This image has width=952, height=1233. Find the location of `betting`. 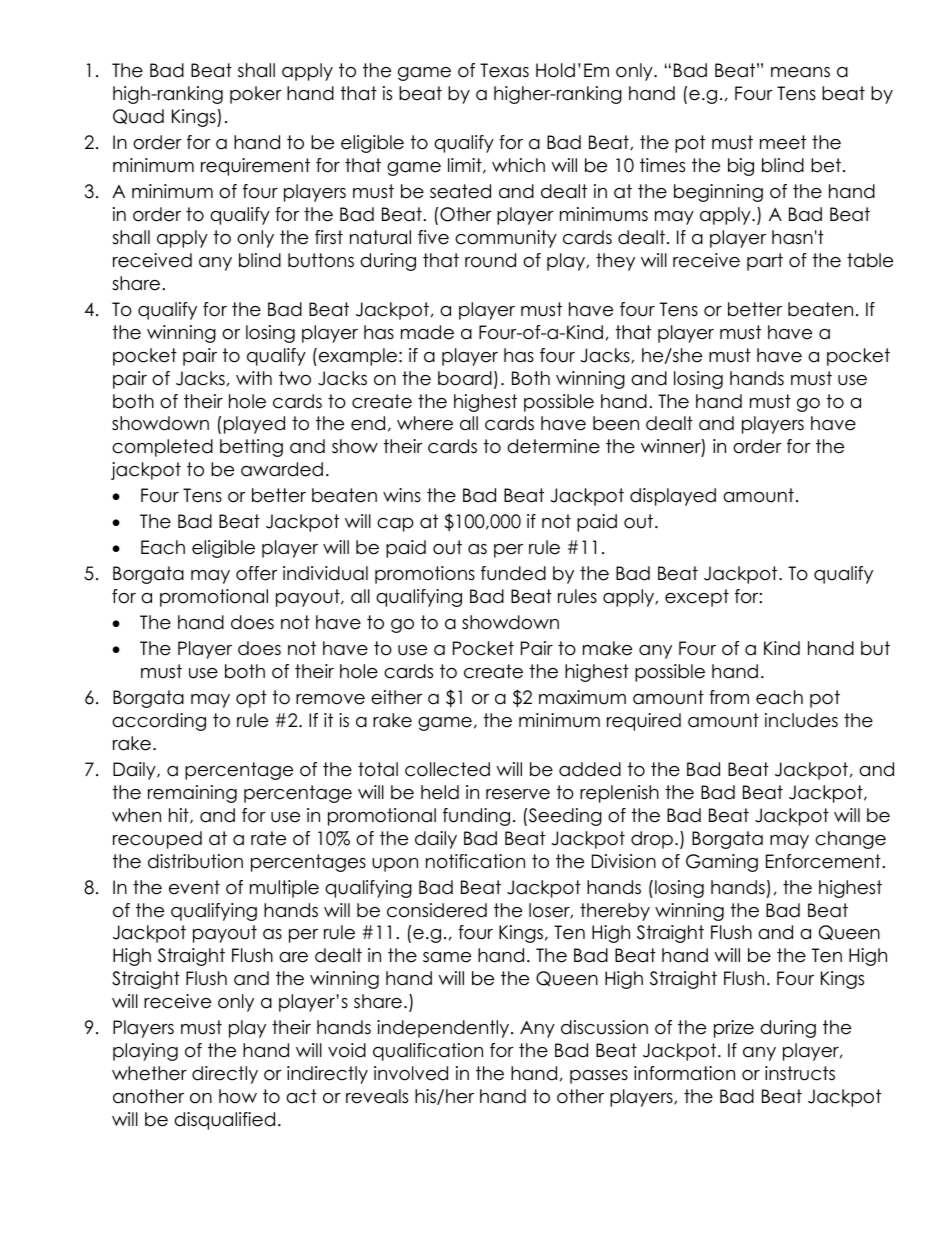

betting is located at coordinates (251, 448).
